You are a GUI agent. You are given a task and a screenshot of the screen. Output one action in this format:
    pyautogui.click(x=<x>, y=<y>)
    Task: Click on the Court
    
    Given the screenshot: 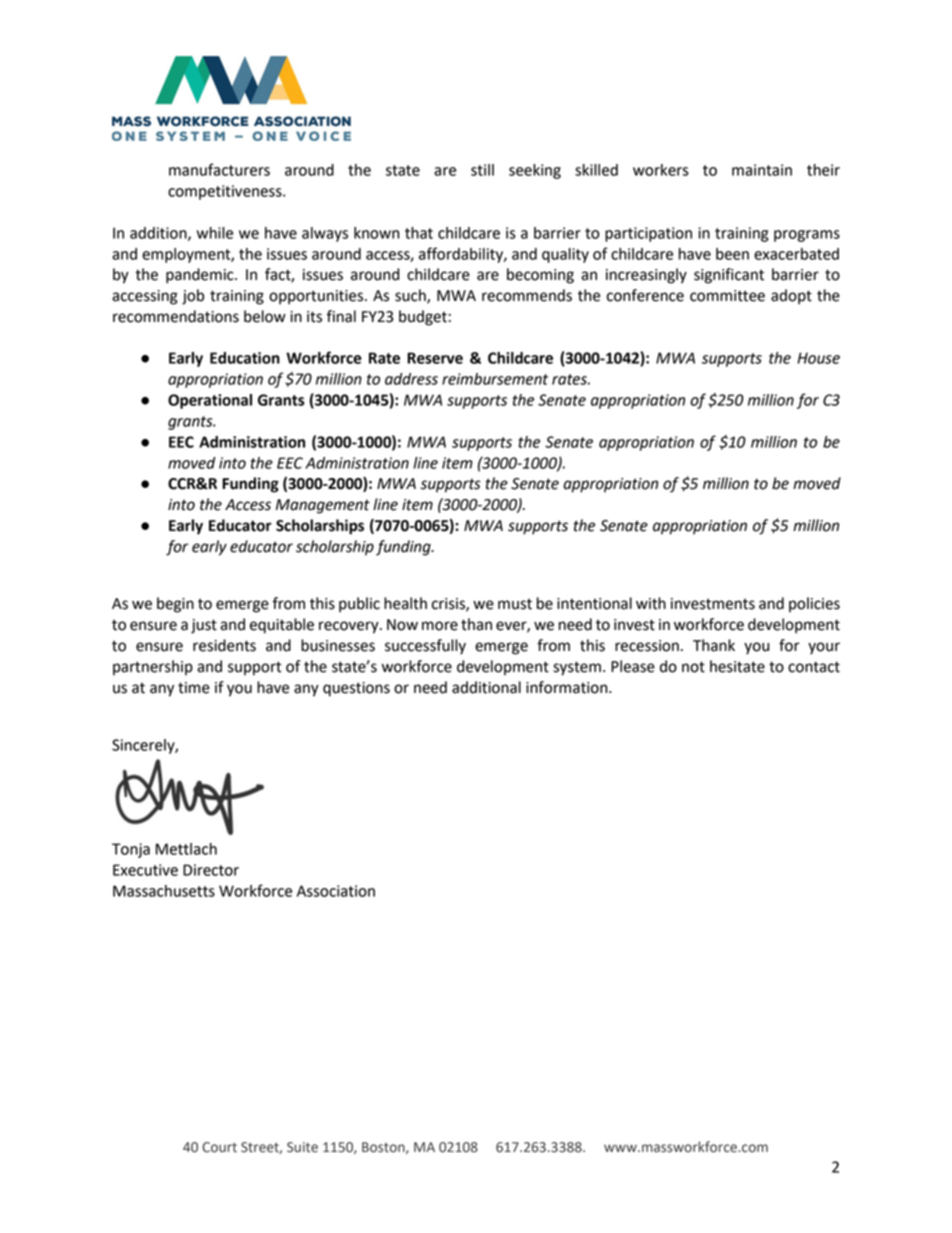 What is the action you would take?
    pyautogui.click(x=219, y=1147)
